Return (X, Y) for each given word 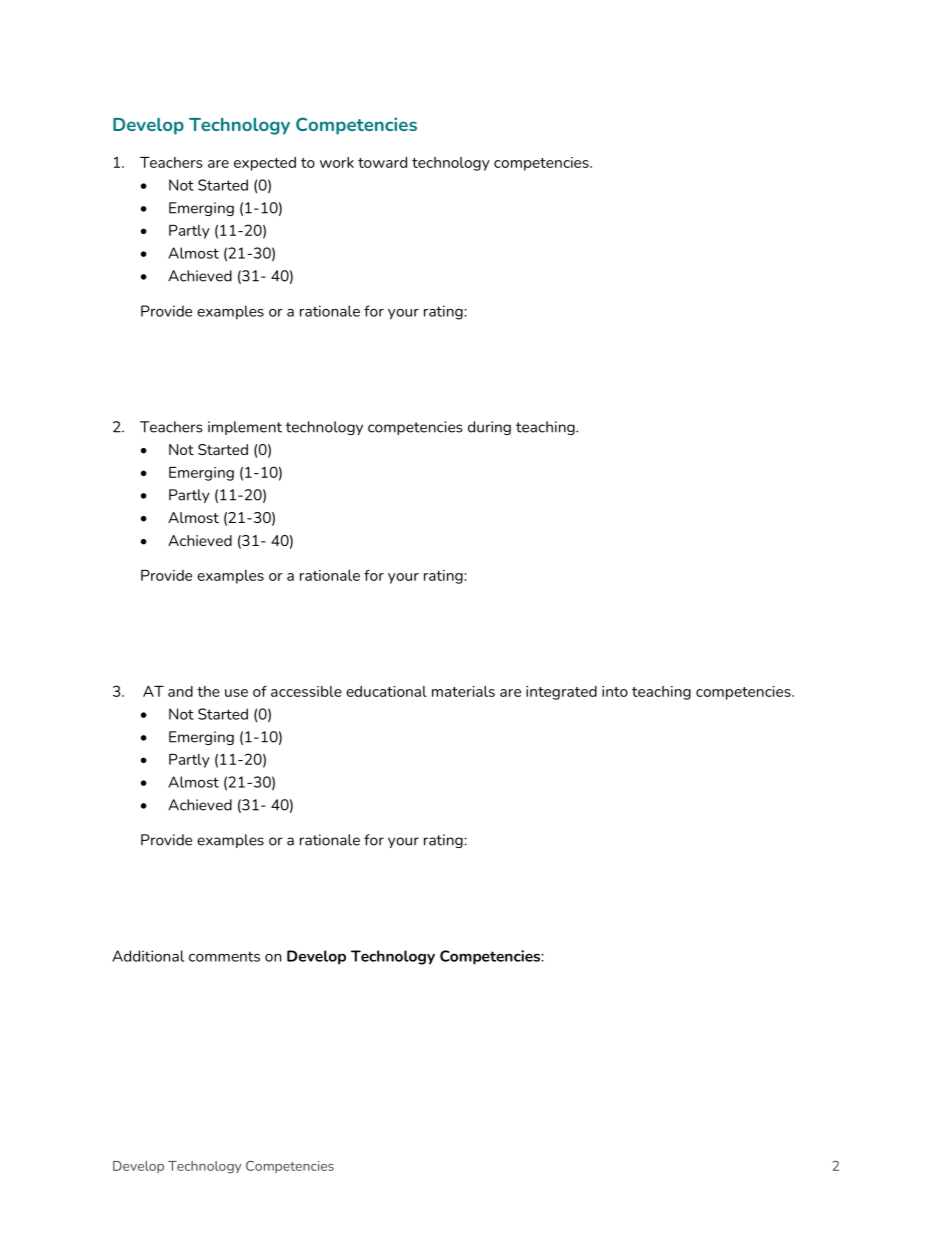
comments (224, 956)
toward (382, 162)
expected (265, 164)
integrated (561, 693)
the (208, 691)
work (337, 162)
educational (386, 691)
